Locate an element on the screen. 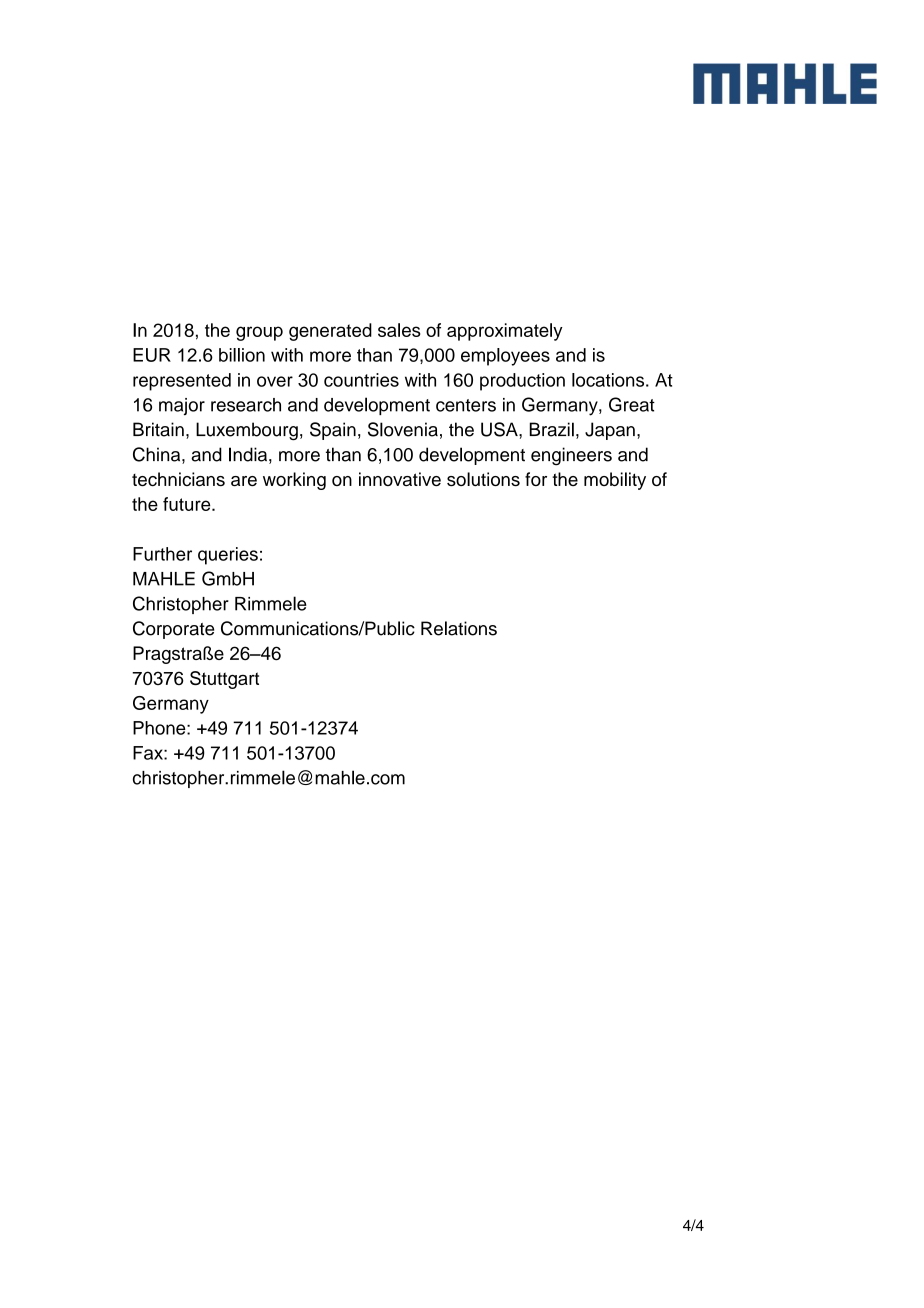 This screenshot has height=1308, width=924. innovative is located at coordinates (400, 479).
